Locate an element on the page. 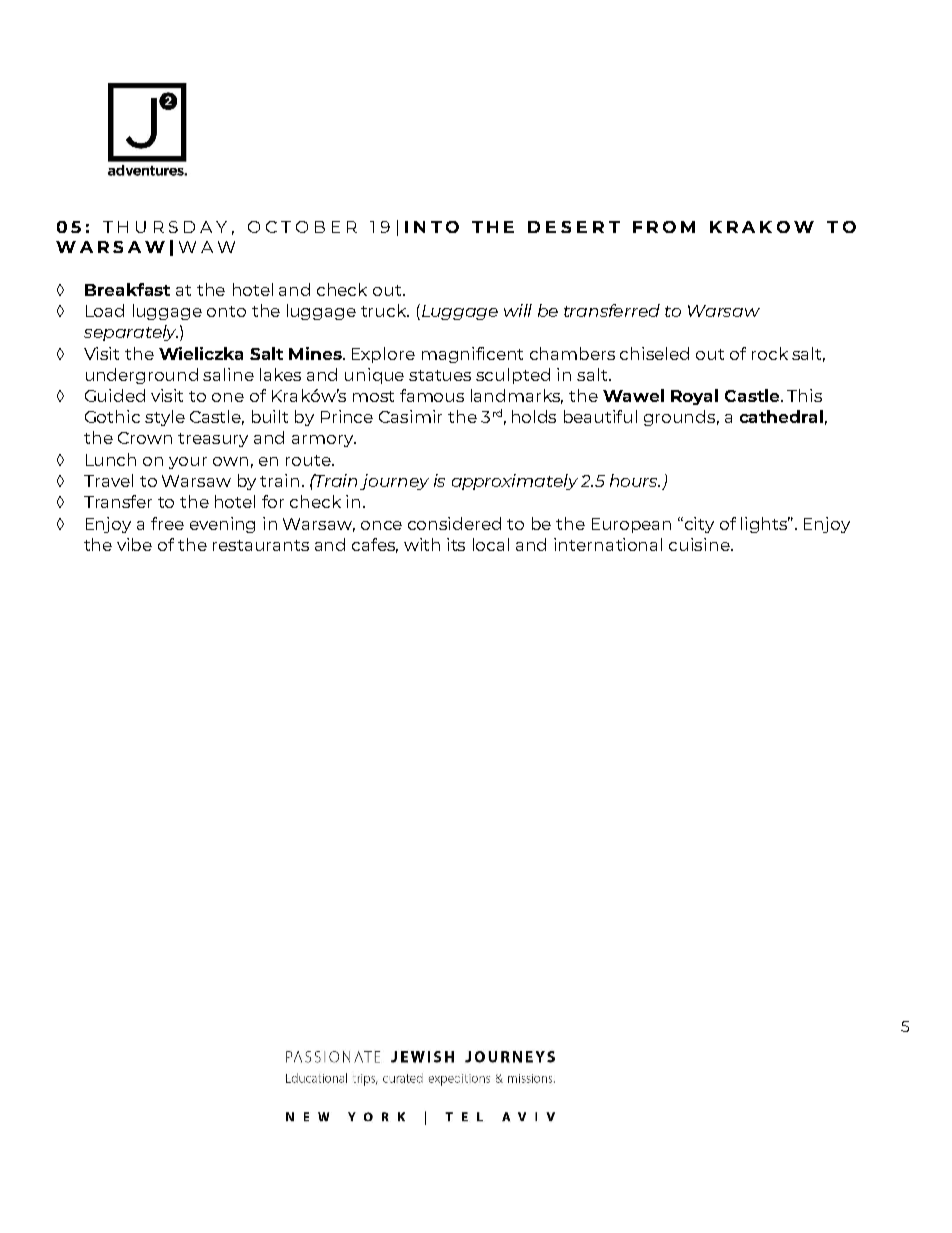 This document has height=1233, width=952. Casimir is located at coordinates (410, 416).
